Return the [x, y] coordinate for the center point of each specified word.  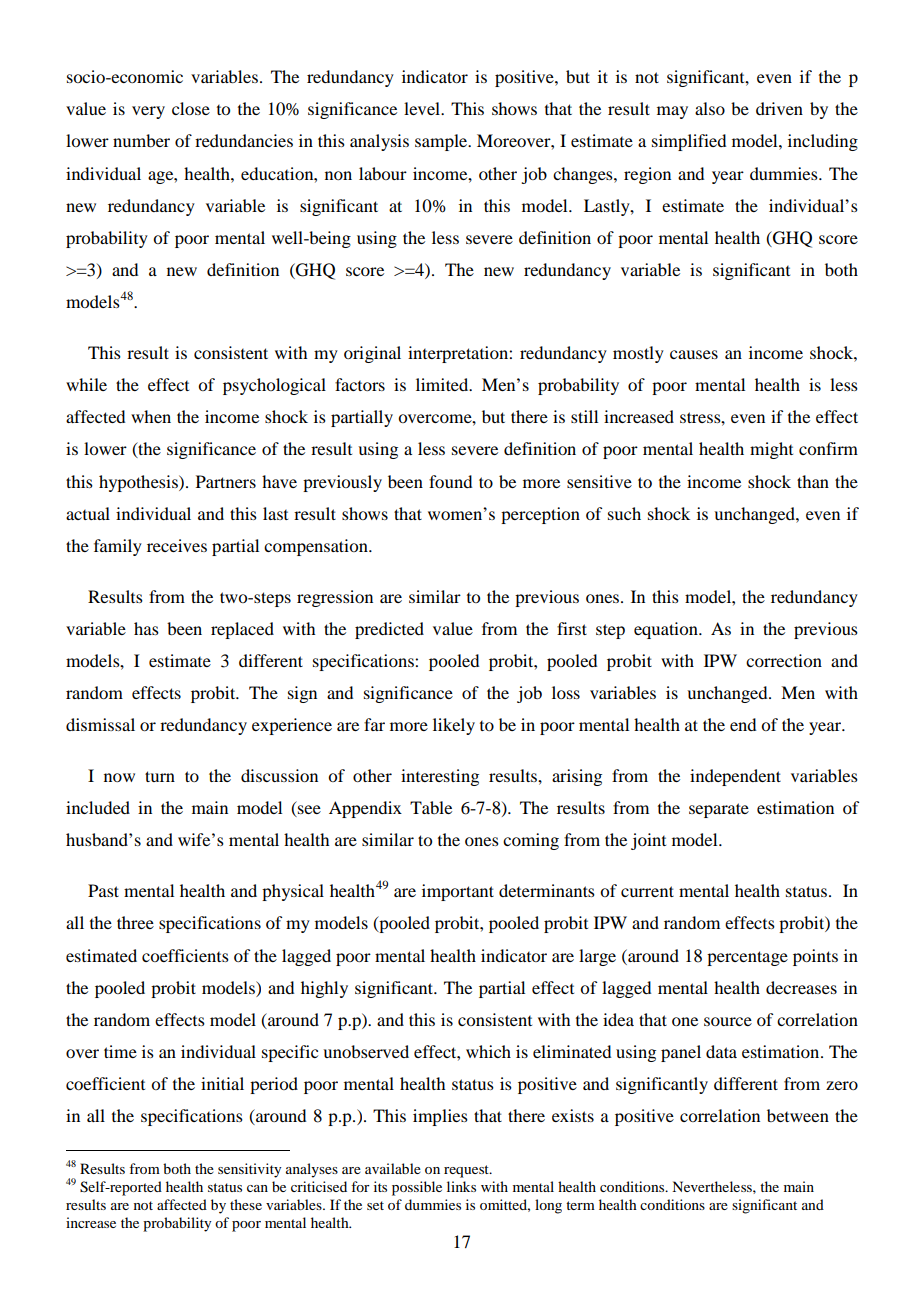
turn [160, 776]
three [135, 922]
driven [779, 108]
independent [735, 777]
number [141, 140]
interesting [440, 777]
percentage [747, 958]
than [813, 481]
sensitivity [249, 1170]
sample [442, 142]
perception [540, 515]
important [458, 892]
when [151, 416]
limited [443, 384]
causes [694, 354]
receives [177, 545]
